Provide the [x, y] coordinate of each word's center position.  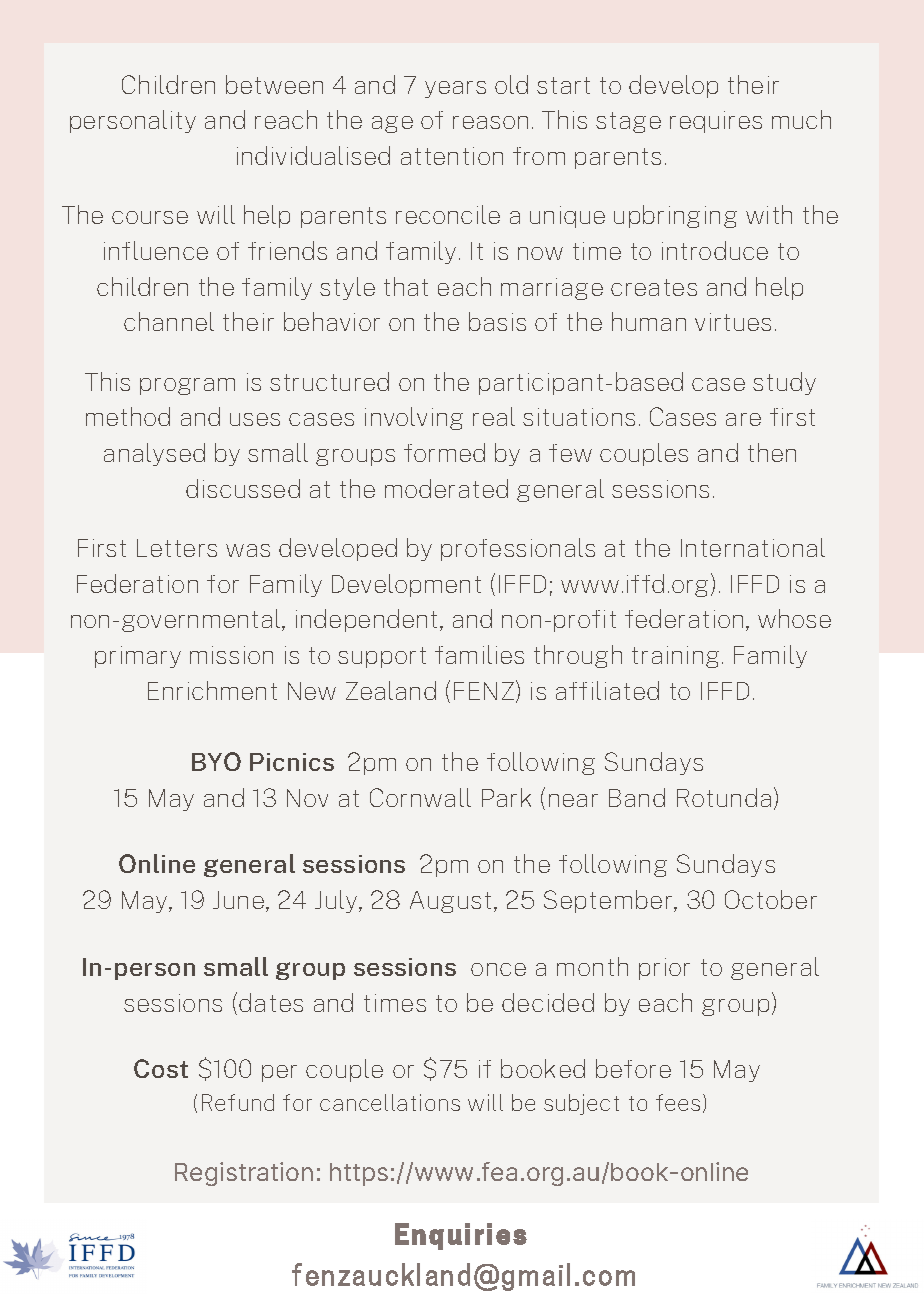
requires [716, 122]
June [240, 901]
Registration [244, 1174]
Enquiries [461, 1236]
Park [506, 797]
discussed [243, 488]
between [274, 84]
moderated [446, 488]
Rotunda [724, 797]
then [772, 452]
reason [490, 122]
